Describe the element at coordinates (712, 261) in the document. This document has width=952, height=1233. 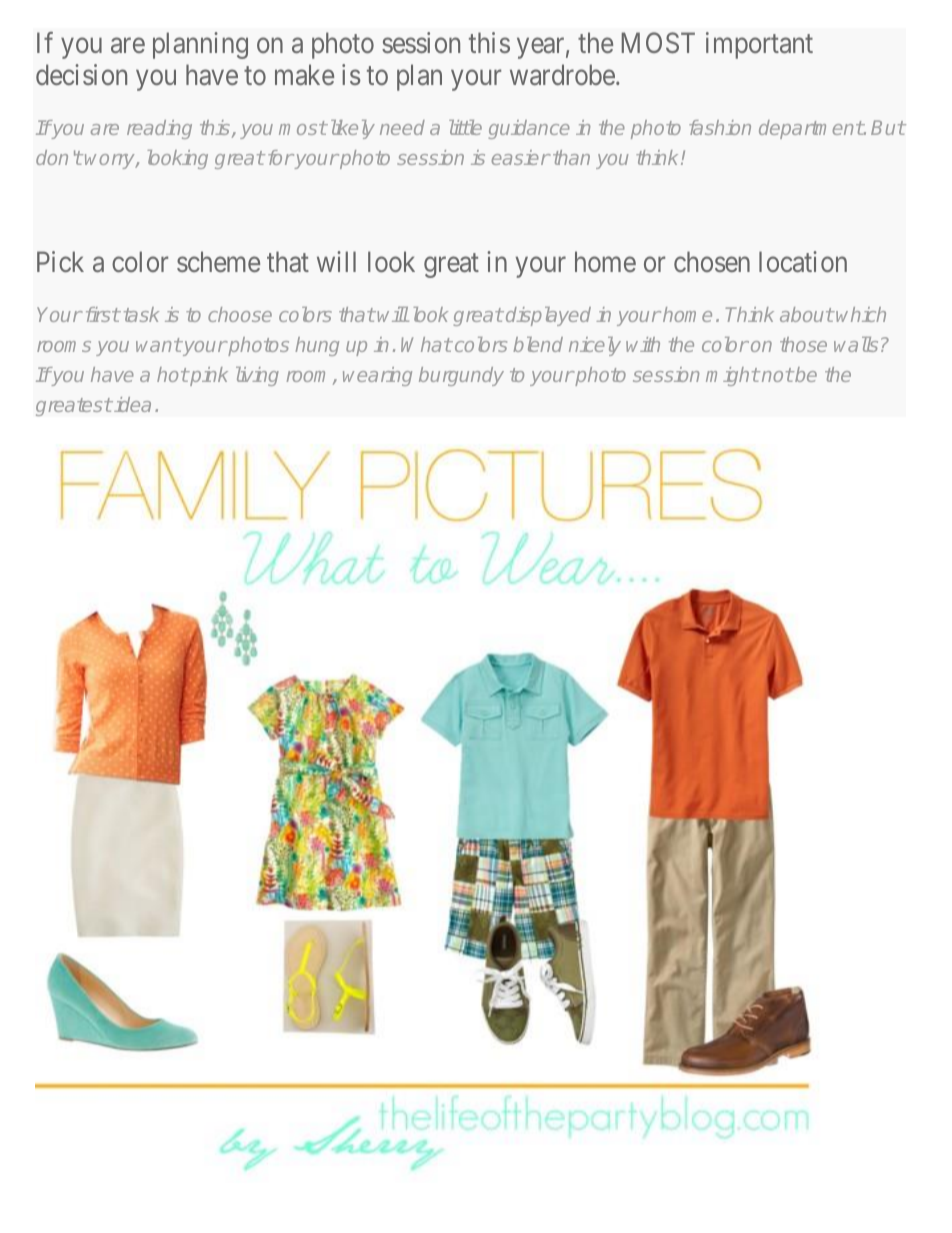
I see `chosen` at that location.
